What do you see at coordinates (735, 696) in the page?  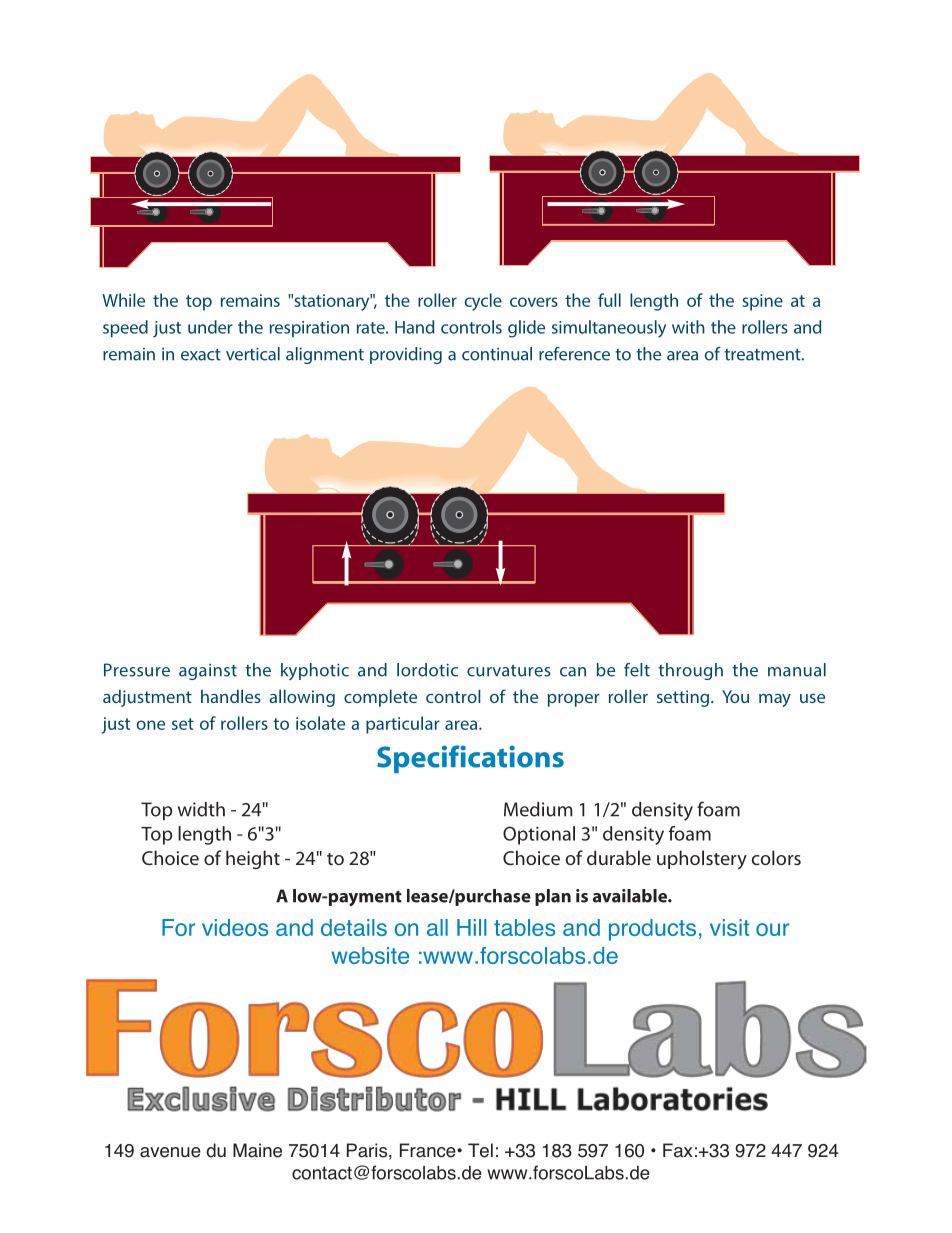 I see `You` at bounding box center [735, 696].
